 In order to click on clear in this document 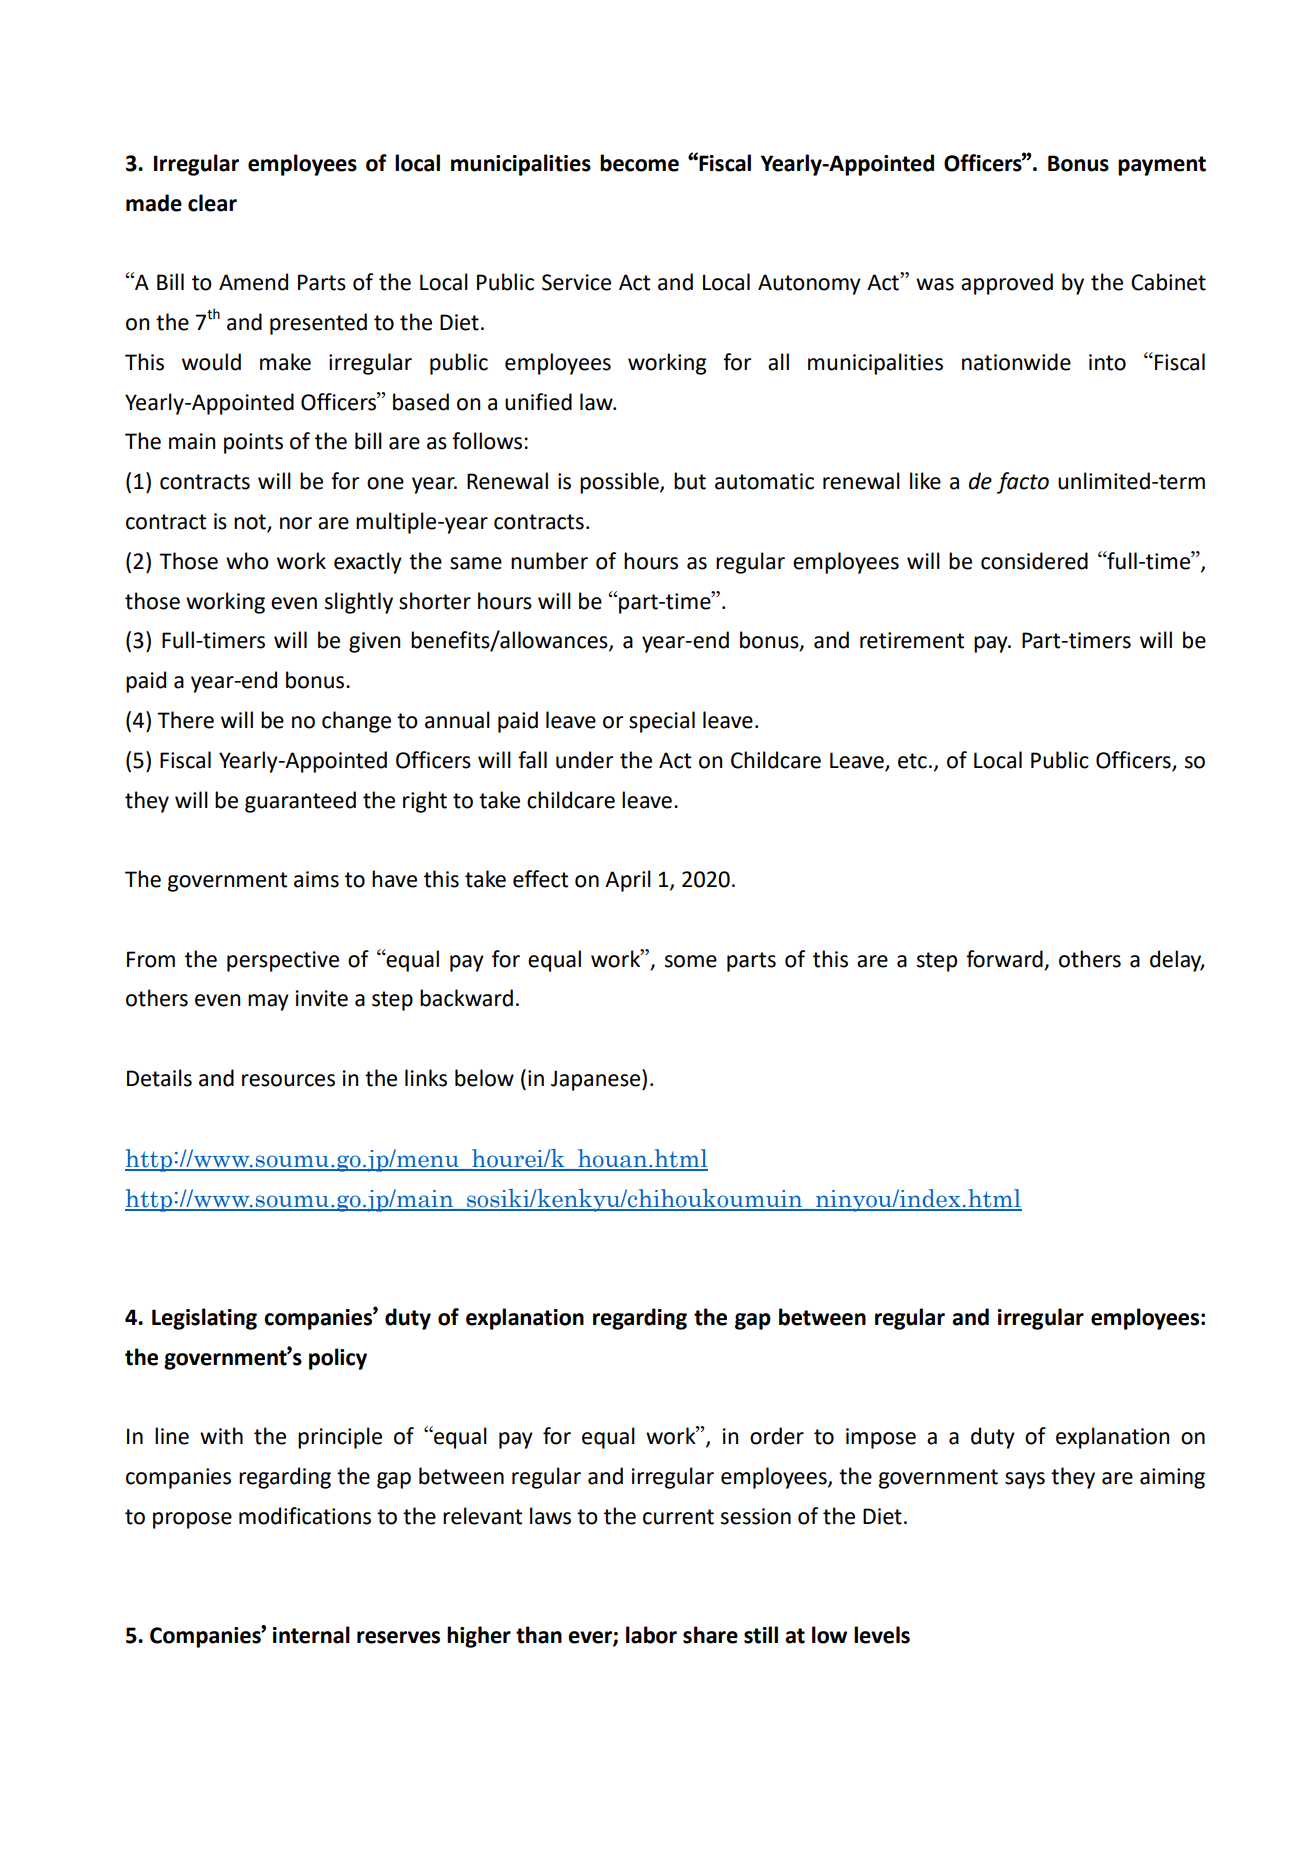, I will do `click(212, 203)`.
